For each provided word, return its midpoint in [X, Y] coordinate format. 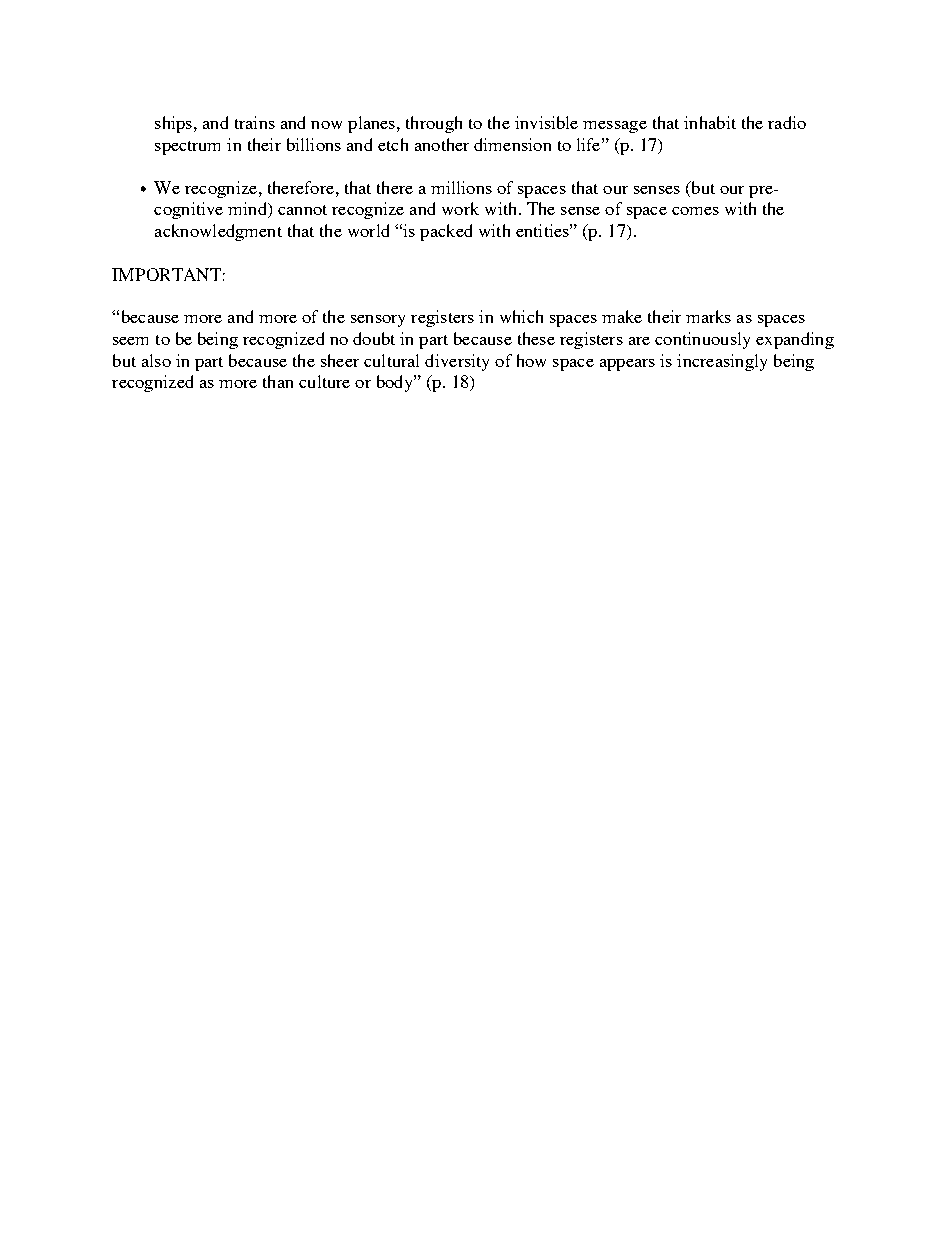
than [278, 381]
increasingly [722, 362]
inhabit [710, 122]
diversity [457, 362]
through [434, 124]
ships [173, 124]
